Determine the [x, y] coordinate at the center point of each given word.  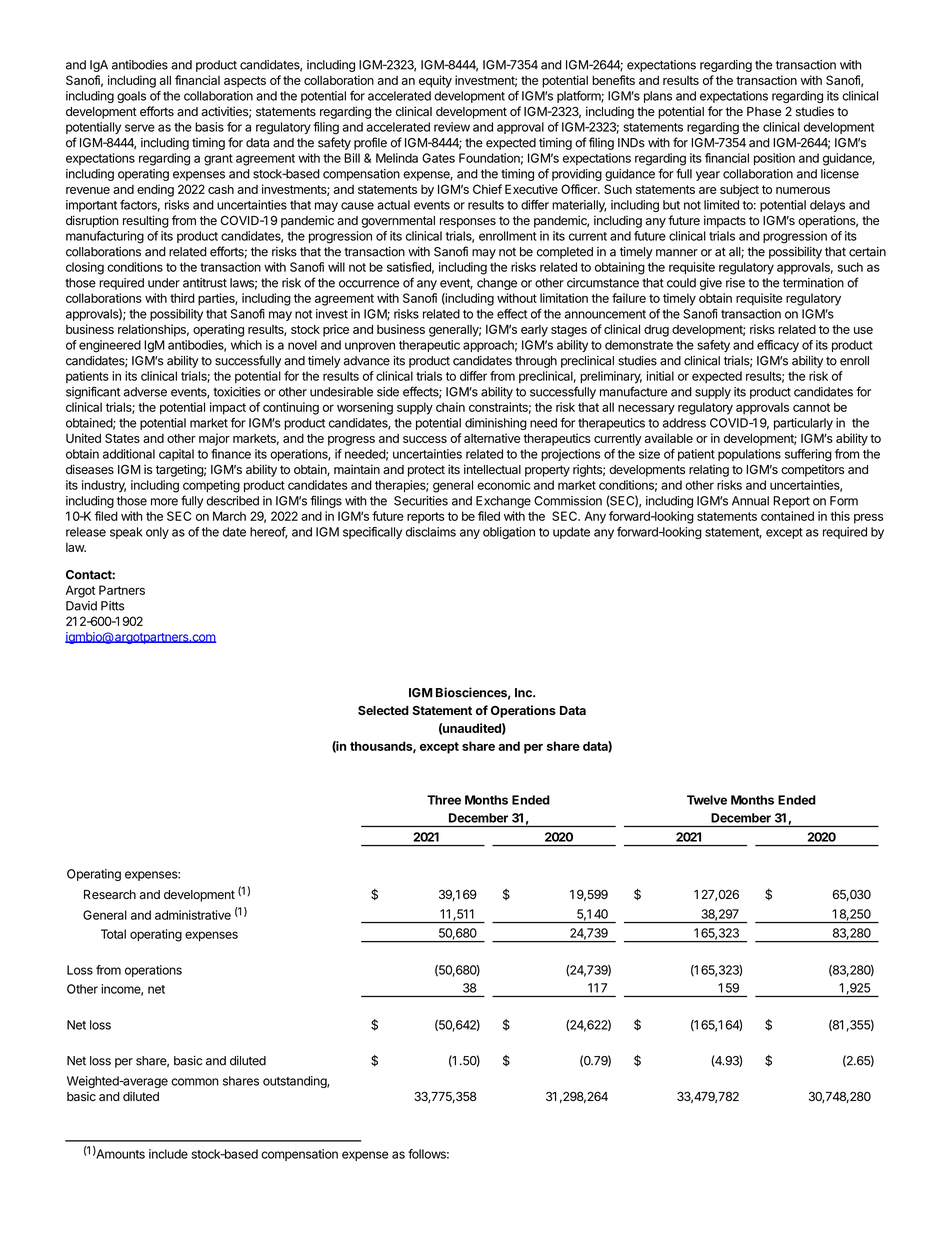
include [168, 1154]
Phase [764, 112]
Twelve [707, 800]
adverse [145, 392]
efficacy [778, 346]
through [536, 362]
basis [209, 127]
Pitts [112, 606]
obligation [509, 533]
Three [444, 800]
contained [787, 516]
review [452, 127]
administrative [193, 915]
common [195, 1082]
